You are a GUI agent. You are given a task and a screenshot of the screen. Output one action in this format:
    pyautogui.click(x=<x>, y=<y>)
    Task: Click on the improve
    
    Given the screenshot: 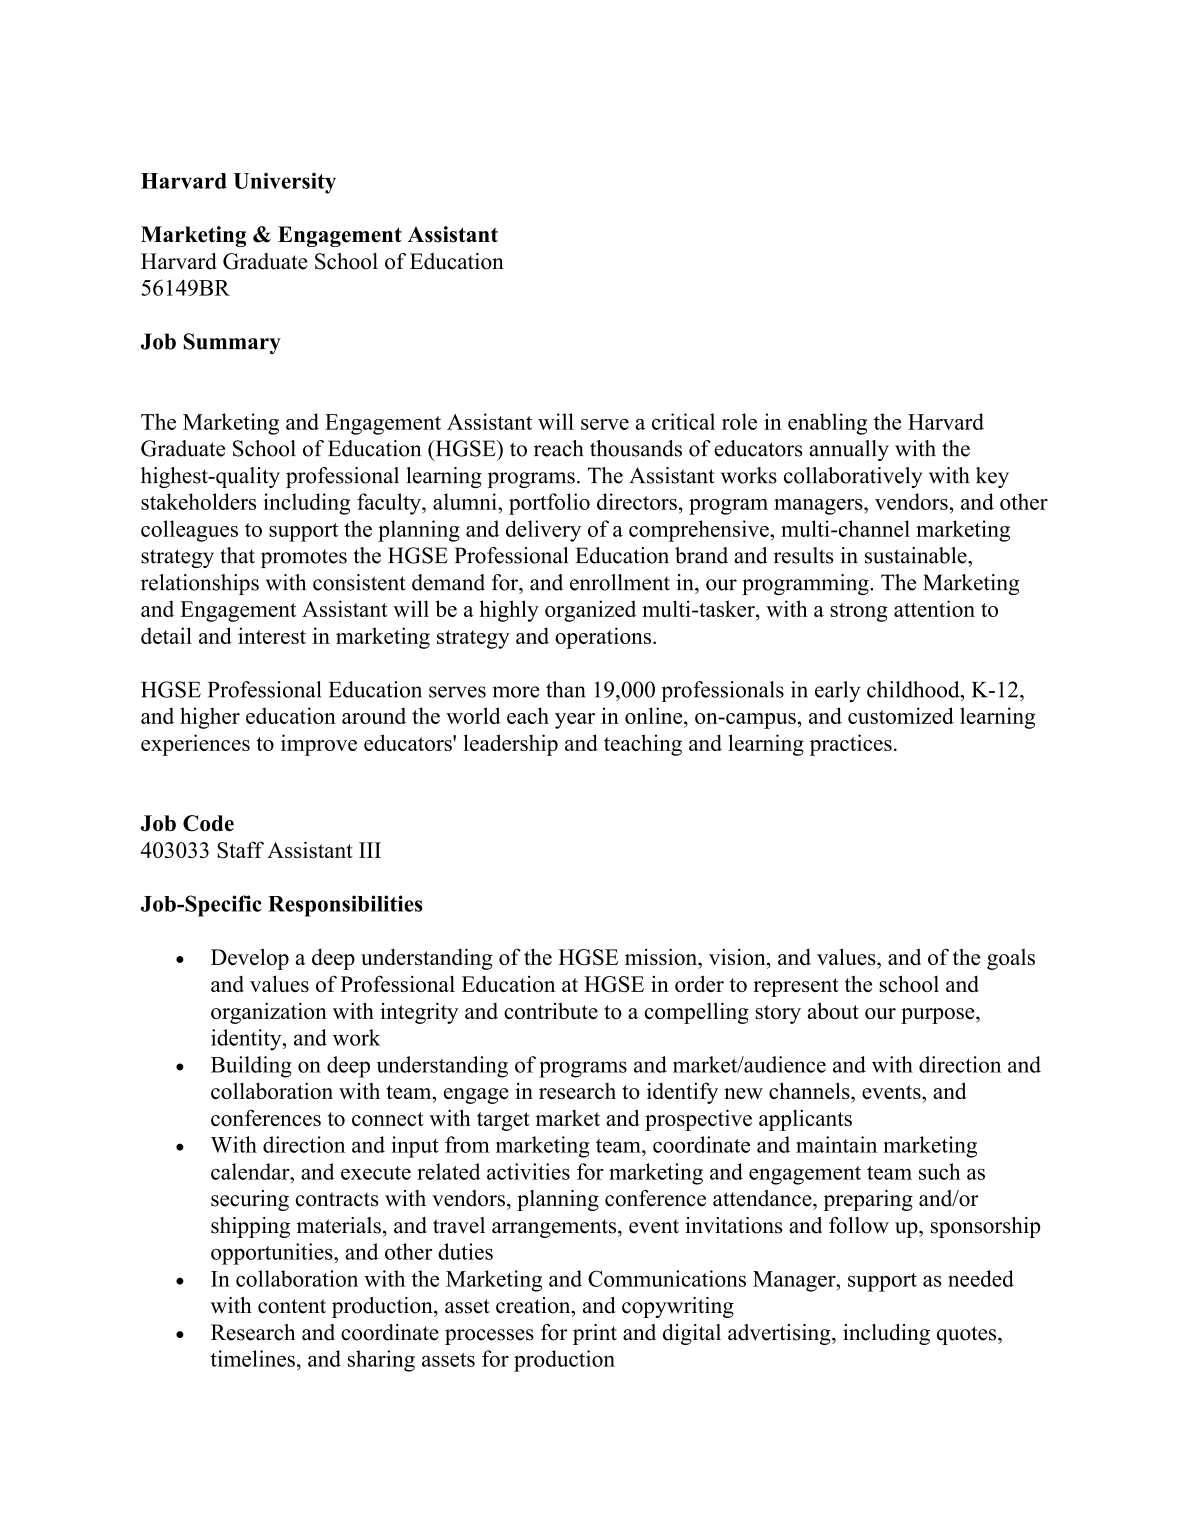 What is the action you would take?
    pyautogui.click(x=319, y=745)
